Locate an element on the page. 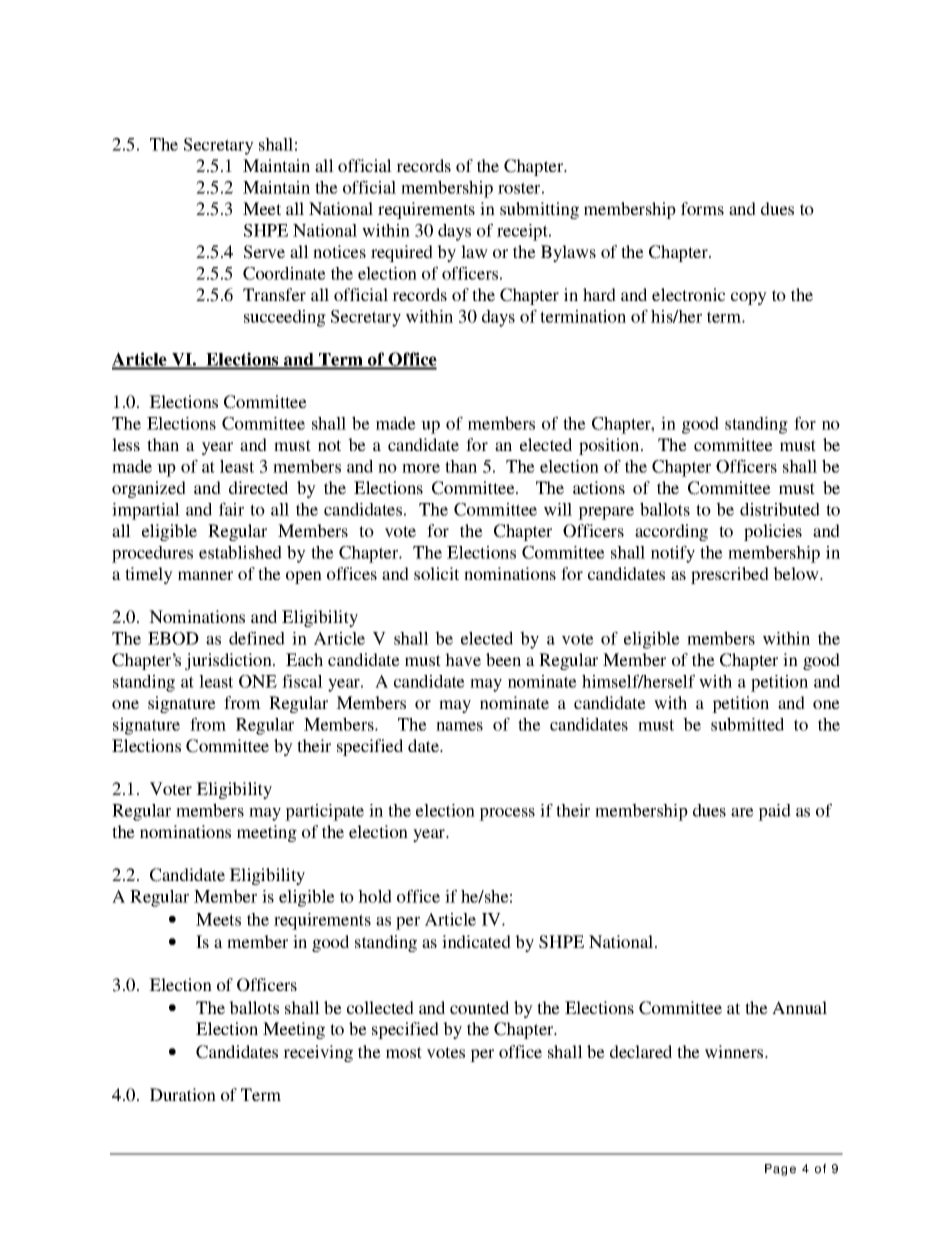  Duration is located at coordinates (183, 1094).
